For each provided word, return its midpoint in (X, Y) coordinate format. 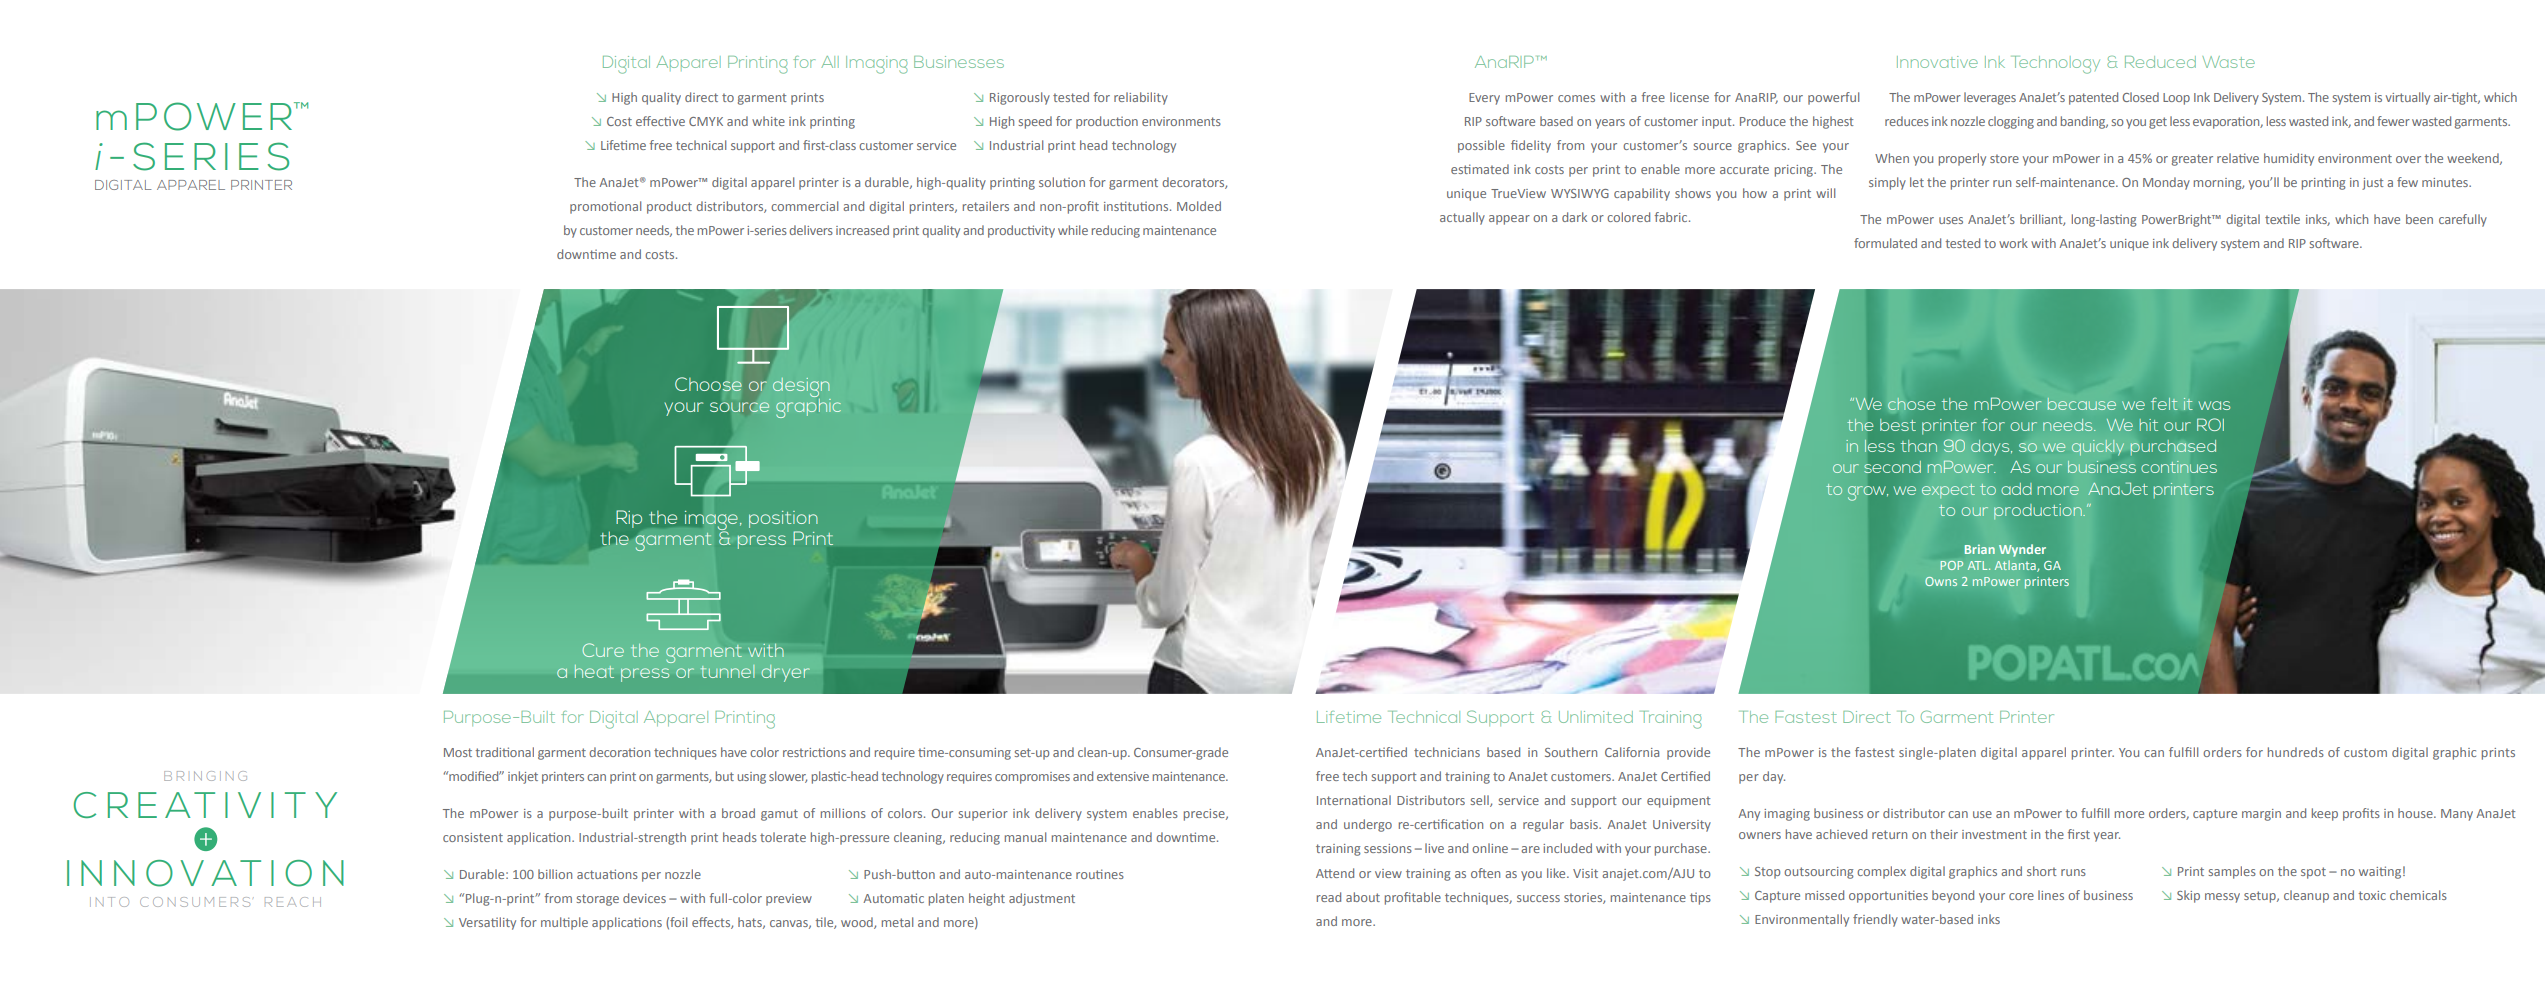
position (783, 519)
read (1329, 897)
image (713, 521)
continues (2179, 467)
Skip (2188, 896)
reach (293, 902)
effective (660, 121)
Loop (2176, 99)
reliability (1141, 98)
